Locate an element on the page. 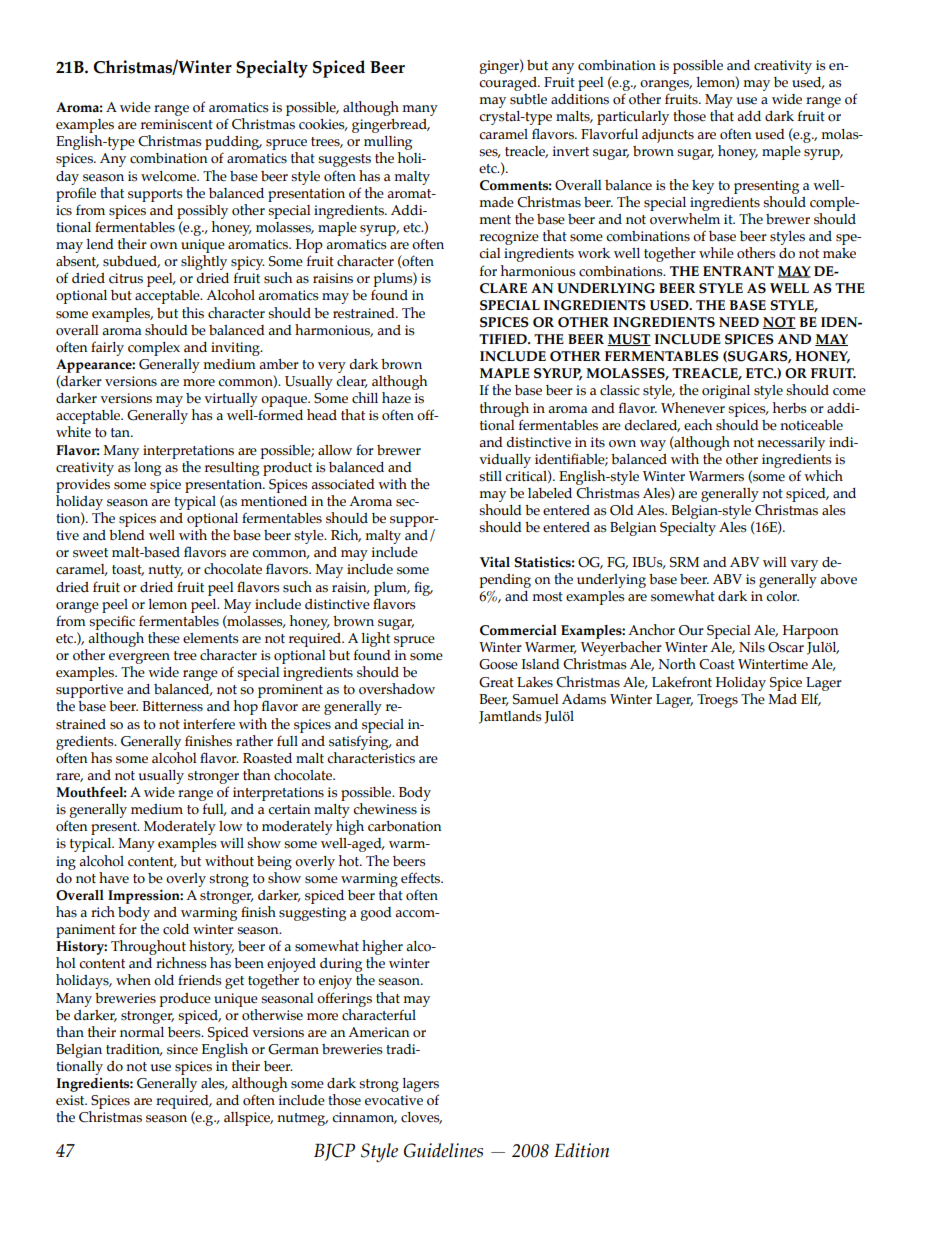 This image has width=952, height=1233. mulling is located at coordinates (388, 144).
